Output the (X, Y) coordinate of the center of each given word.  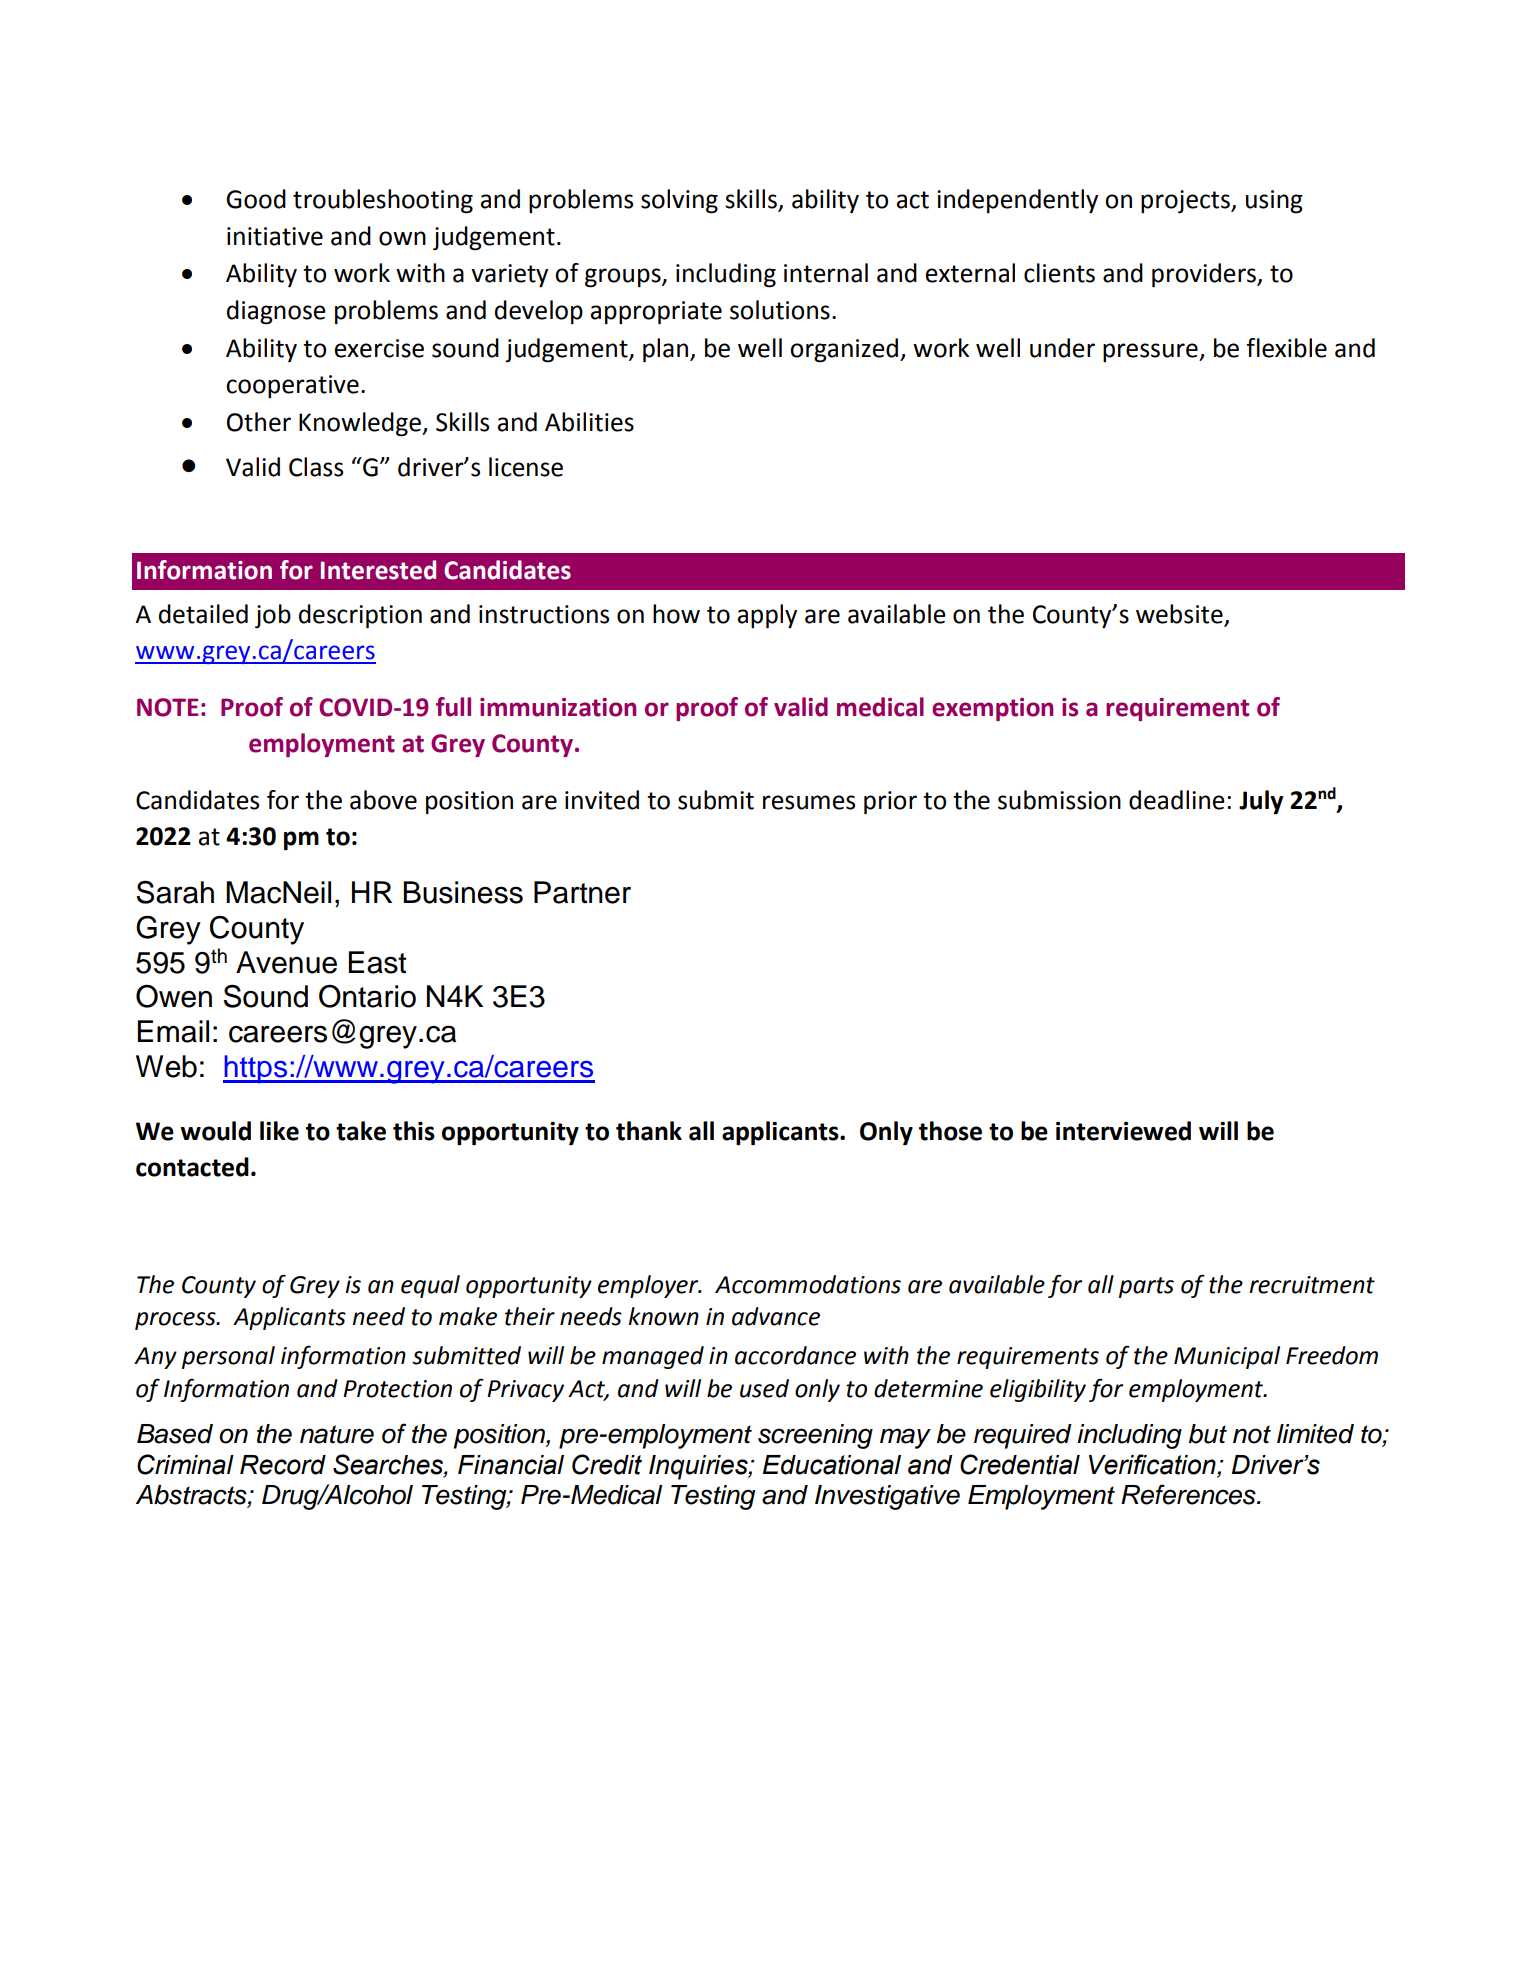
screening (815, 1436)
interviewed (1123, 1131)
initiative (275, 236)
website (1180, 615)
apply (767, 616)
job (273, 616)
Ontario (367, 996)
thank (649, 1131)
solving (679, 201)
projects (1186, 202)
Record (283, 1465)
